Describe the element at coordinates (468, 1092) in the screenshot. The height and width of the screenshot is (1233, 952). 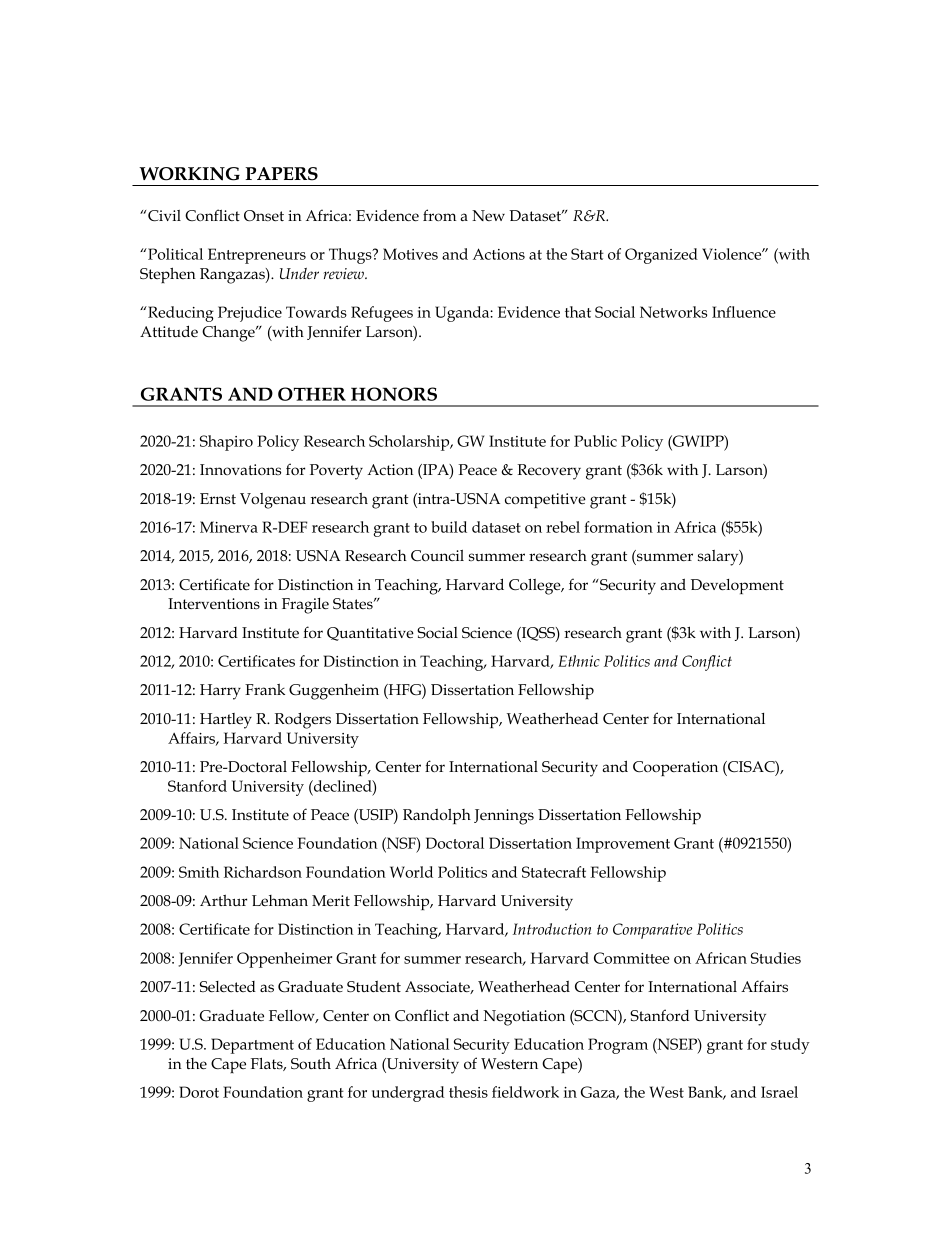
I see `thesis` at that location.
